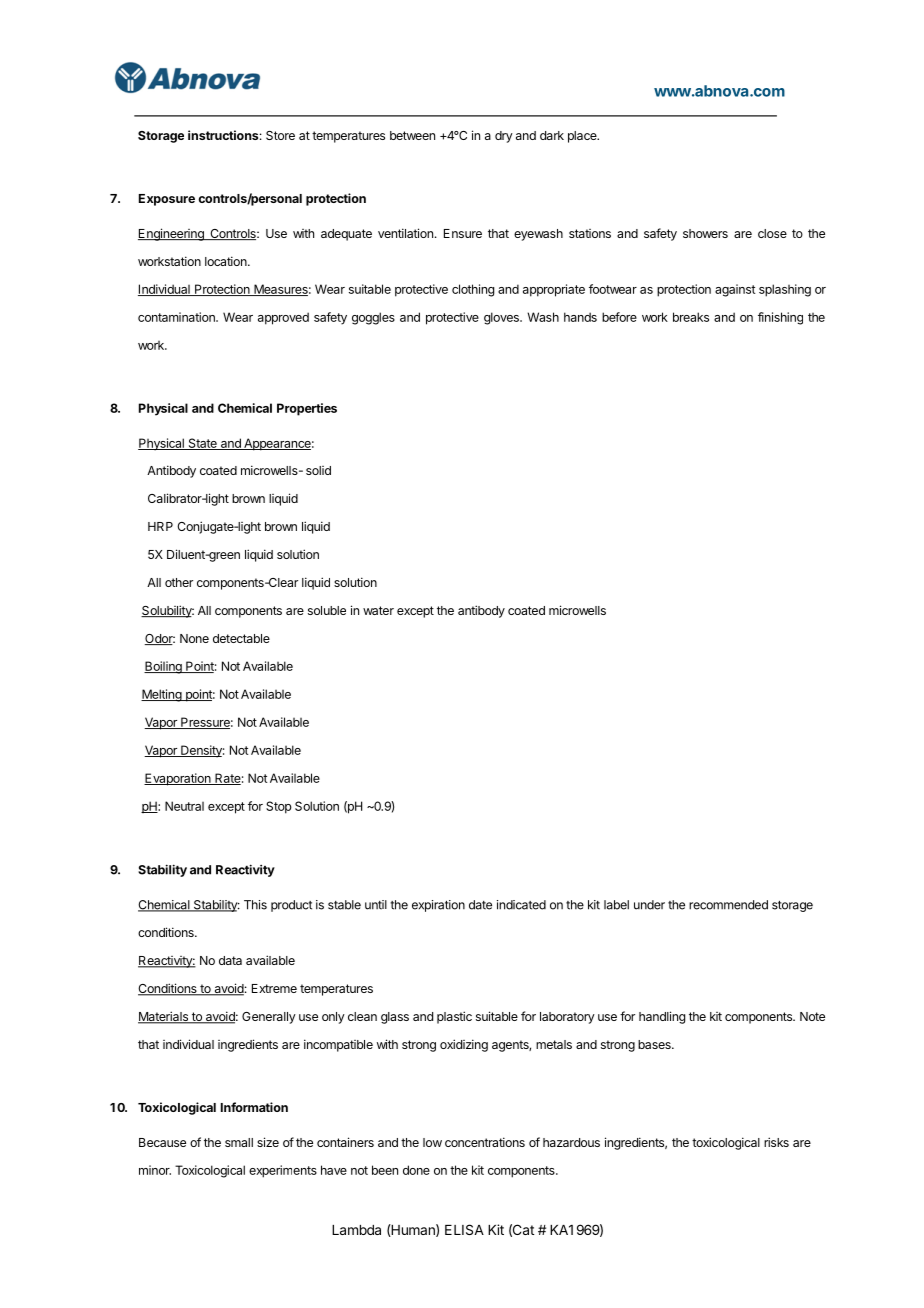  What do you see at coordinates (283, 1171) in the image?
I see `experiments` at bounding box center [283, 1171].
